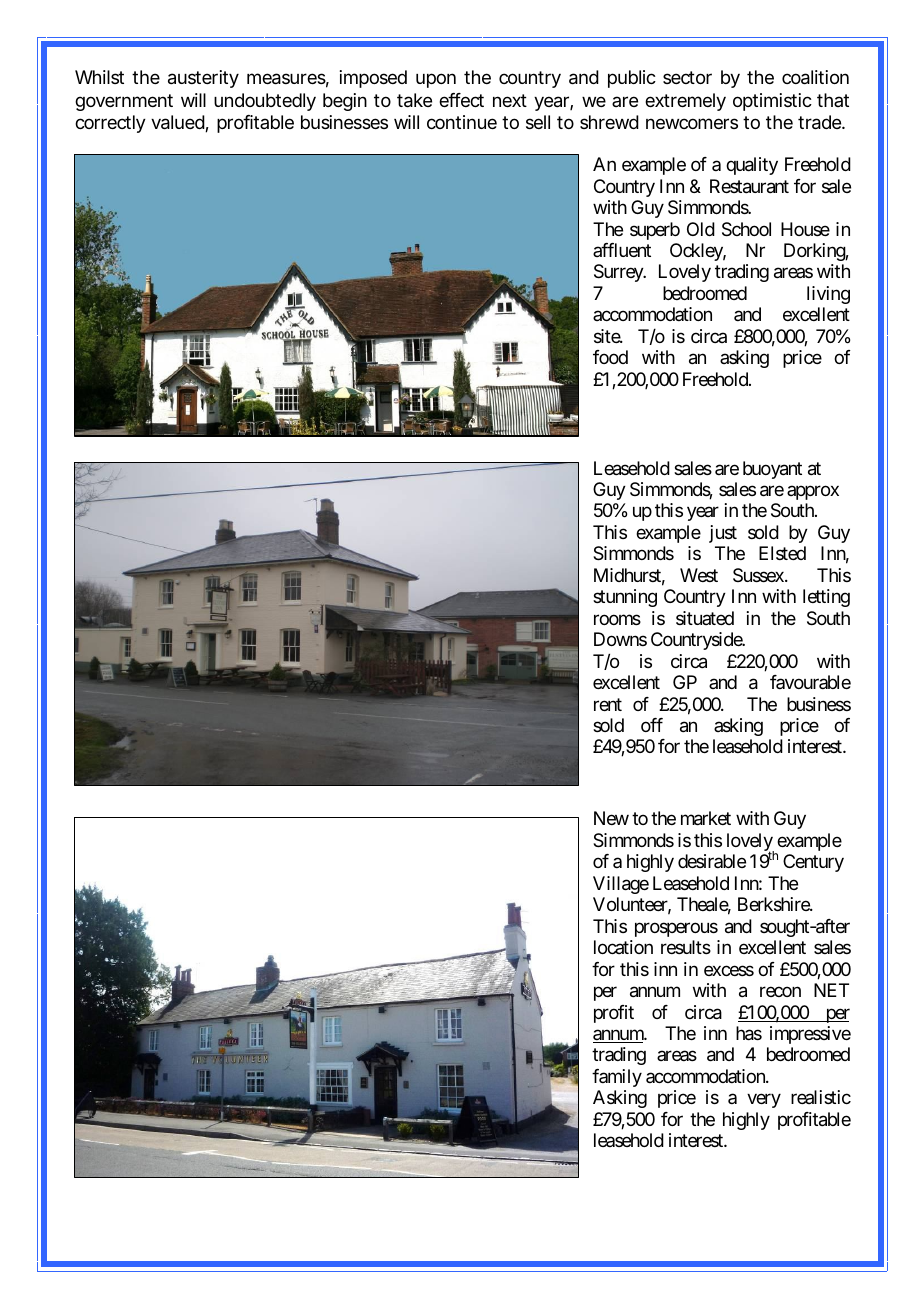  Describe the element at coordinates (610, 357) in the page. I see `food` at that location.
